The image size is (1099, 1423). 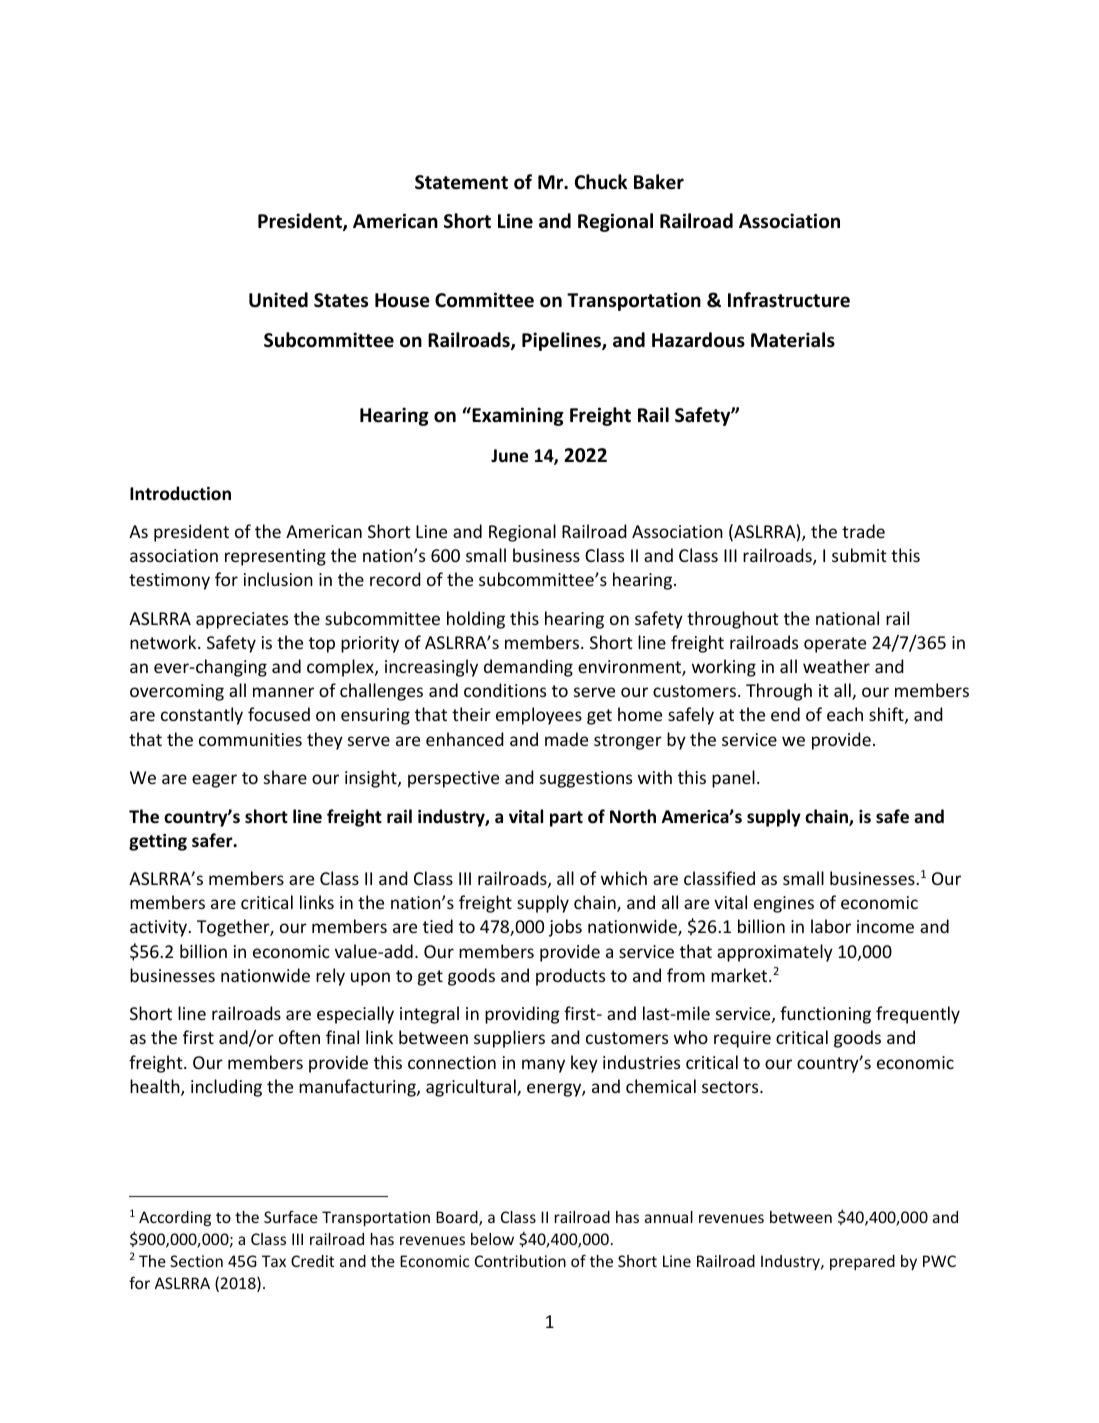 I want to click on Contribution, so click(x=520, y=1261).
